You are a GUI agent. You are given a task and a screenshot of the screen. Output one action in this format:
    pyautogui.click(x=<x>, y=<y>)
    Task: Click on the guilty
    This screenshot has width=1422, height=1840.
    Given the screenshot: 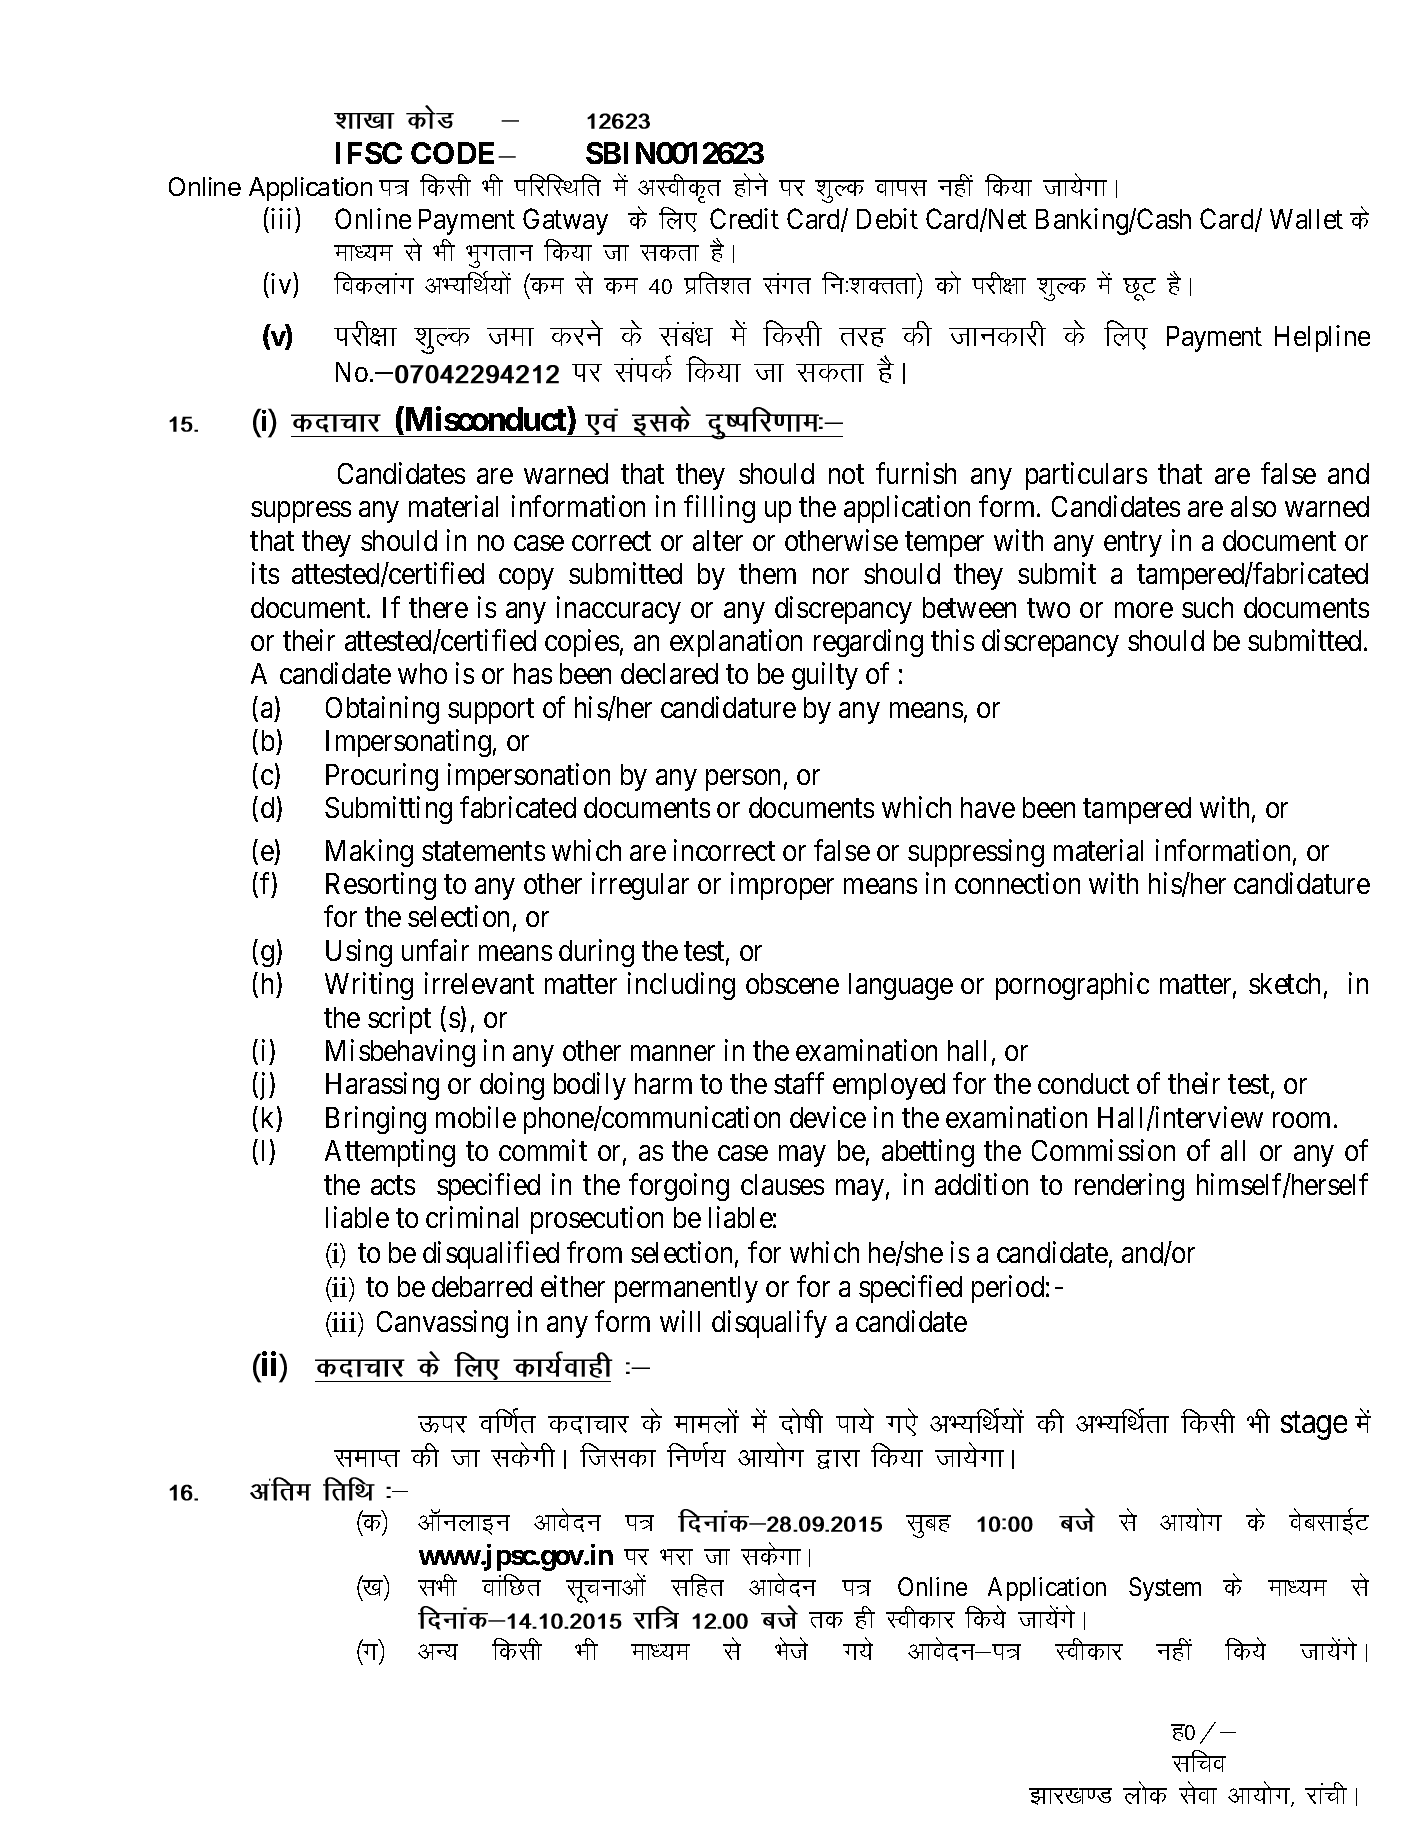 What is the action you would take?
    pyautogui.click(x=825, y=676)
